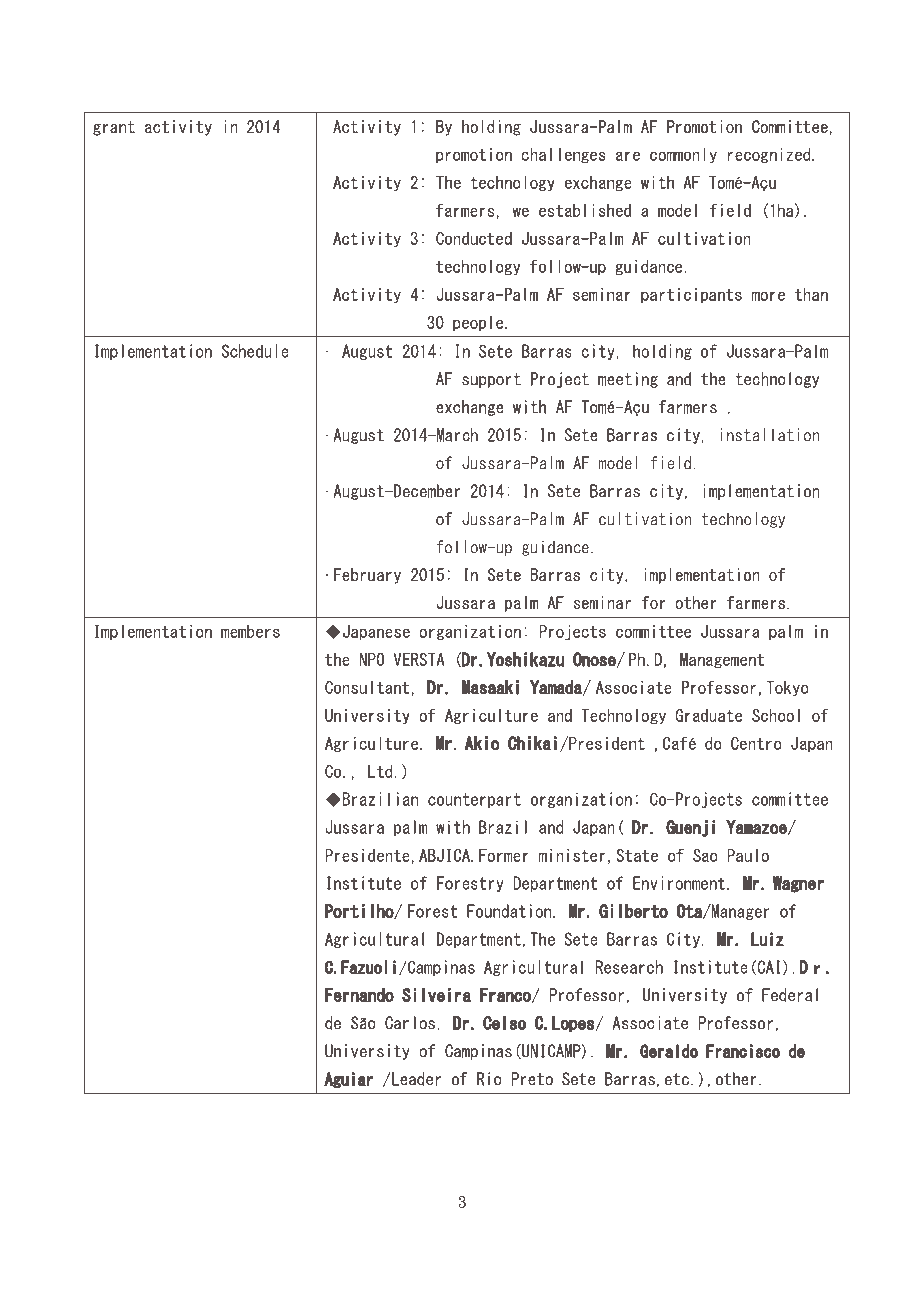 Image resolution: width=924 pixels, height=1308 pixels. Describe the element at coordinates (489, 1079) in the screenshot. I see `Rio` at that location.
